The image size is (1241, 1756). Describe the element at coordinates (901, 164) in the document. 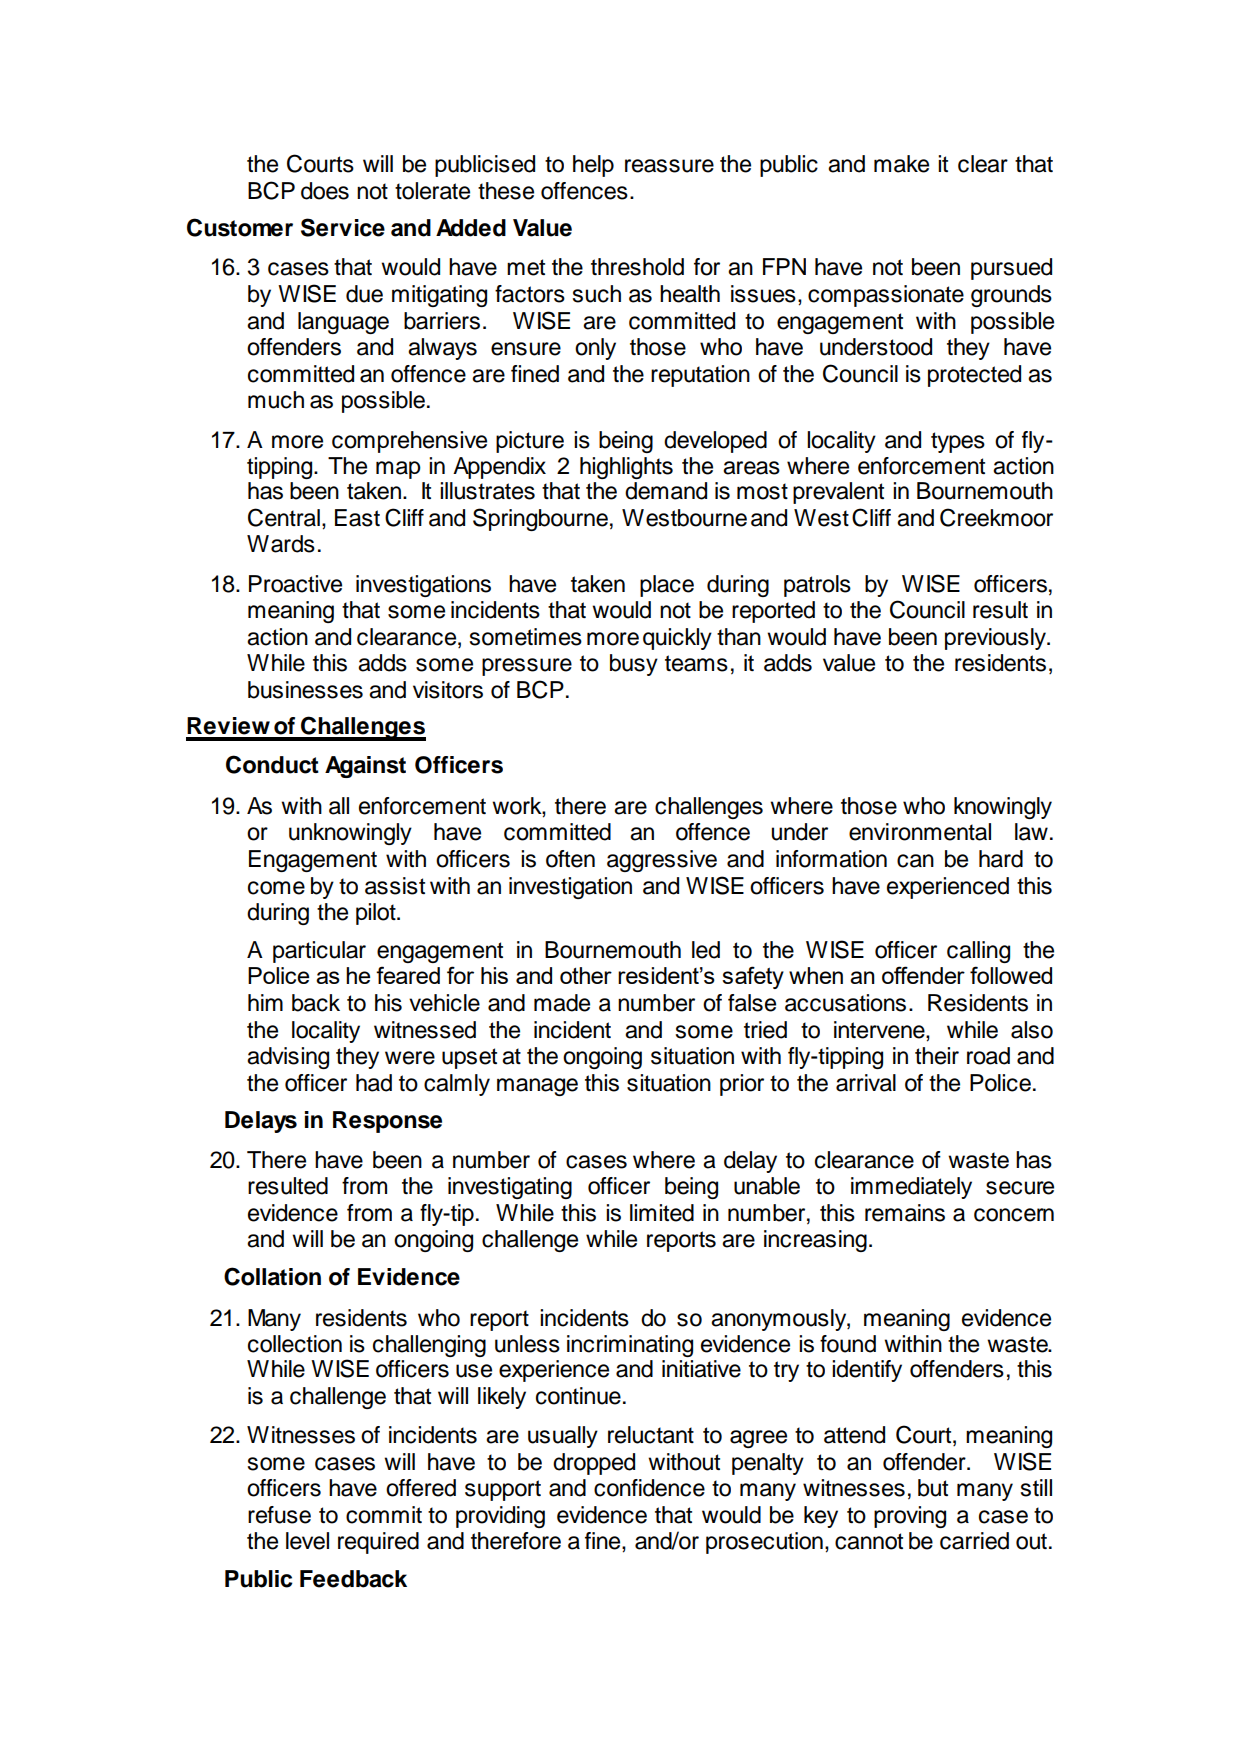

I see `make` at that location.
